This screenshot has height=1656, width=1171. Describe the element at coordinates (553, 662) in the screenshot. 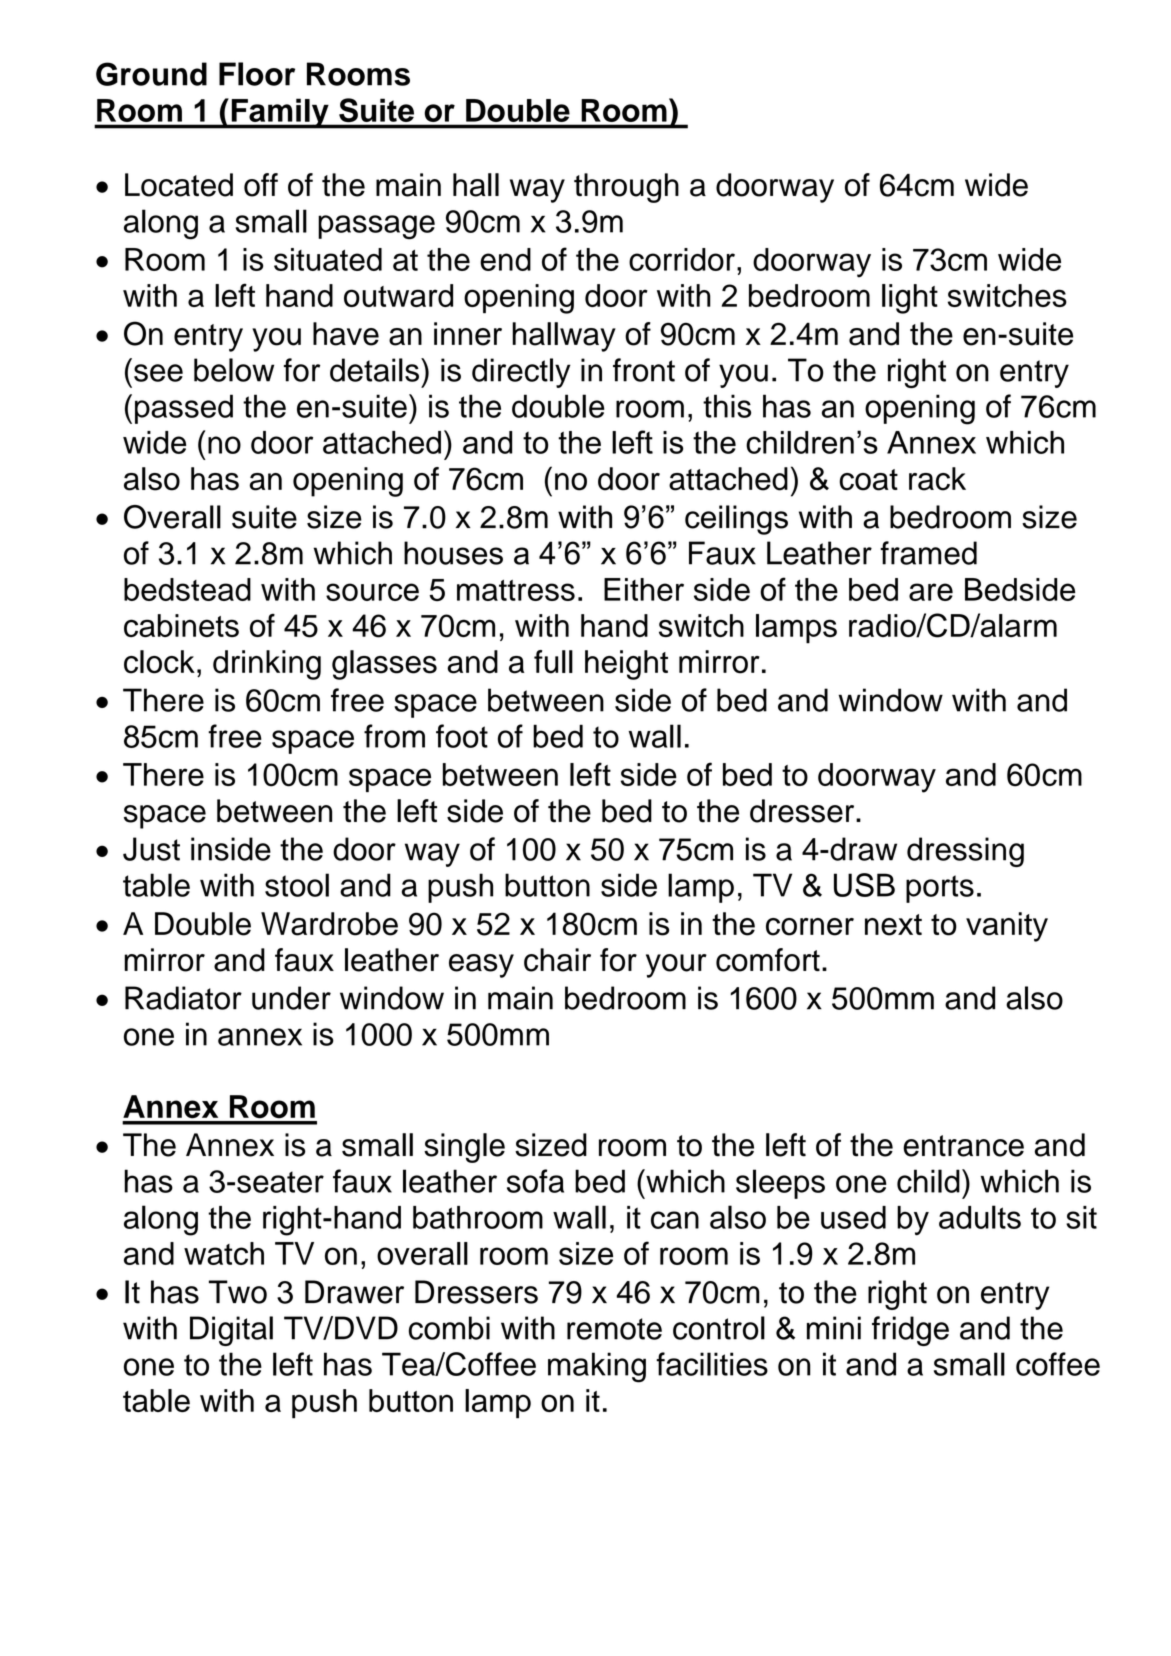

I see `full` at that location.
